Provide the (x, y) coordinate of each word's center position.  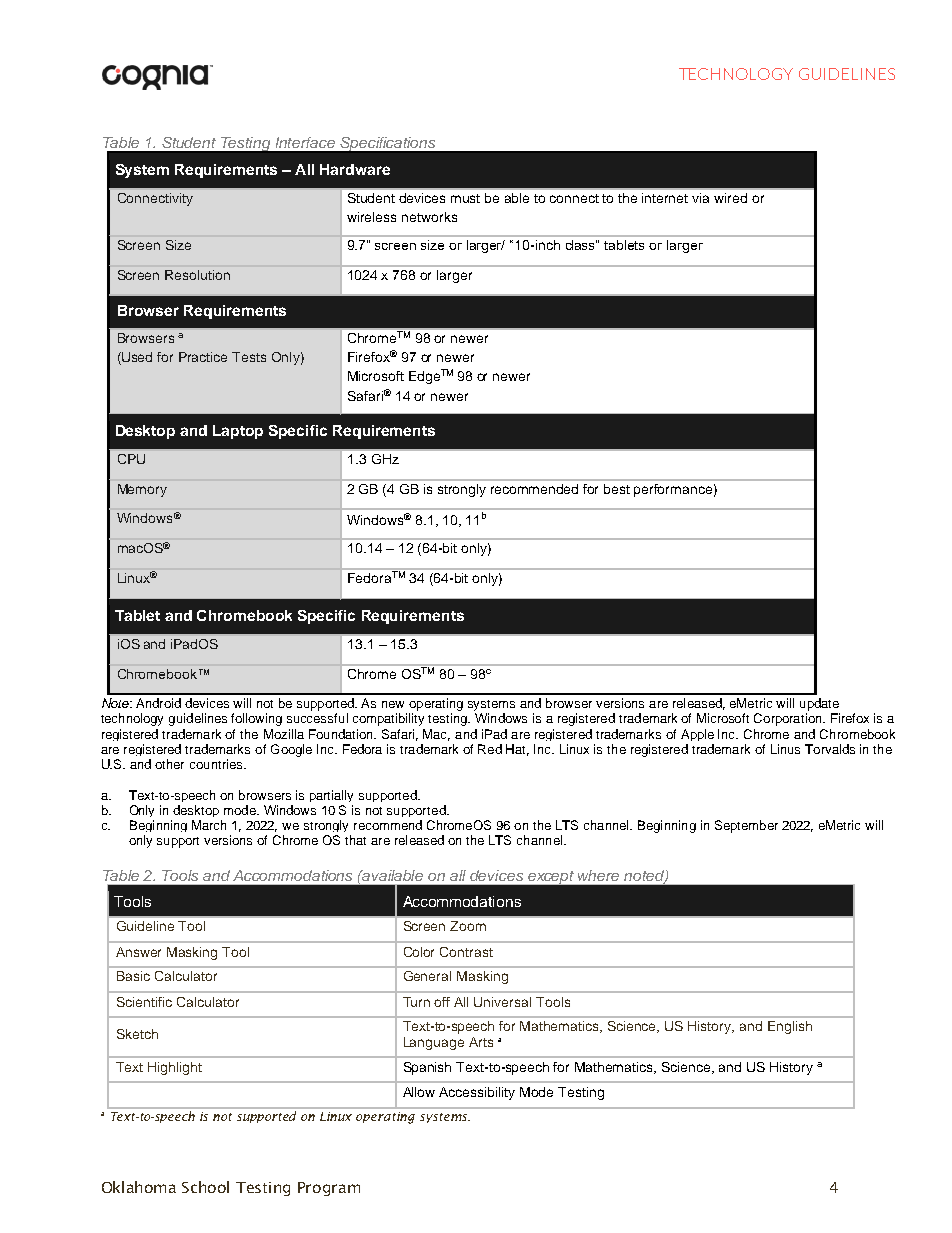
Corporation (789, 719)
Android (158, 703)
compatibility (388, 719)
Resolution (197, 275)
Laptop (238, 432)
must (465, 198)
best (617, 489)
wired (730, 198)
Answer (138, 952)
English (790, 1027)
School (205, 1187)
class (581, 245)
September (746, 826)
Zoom (468, 926)
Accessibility (477, 1093)
